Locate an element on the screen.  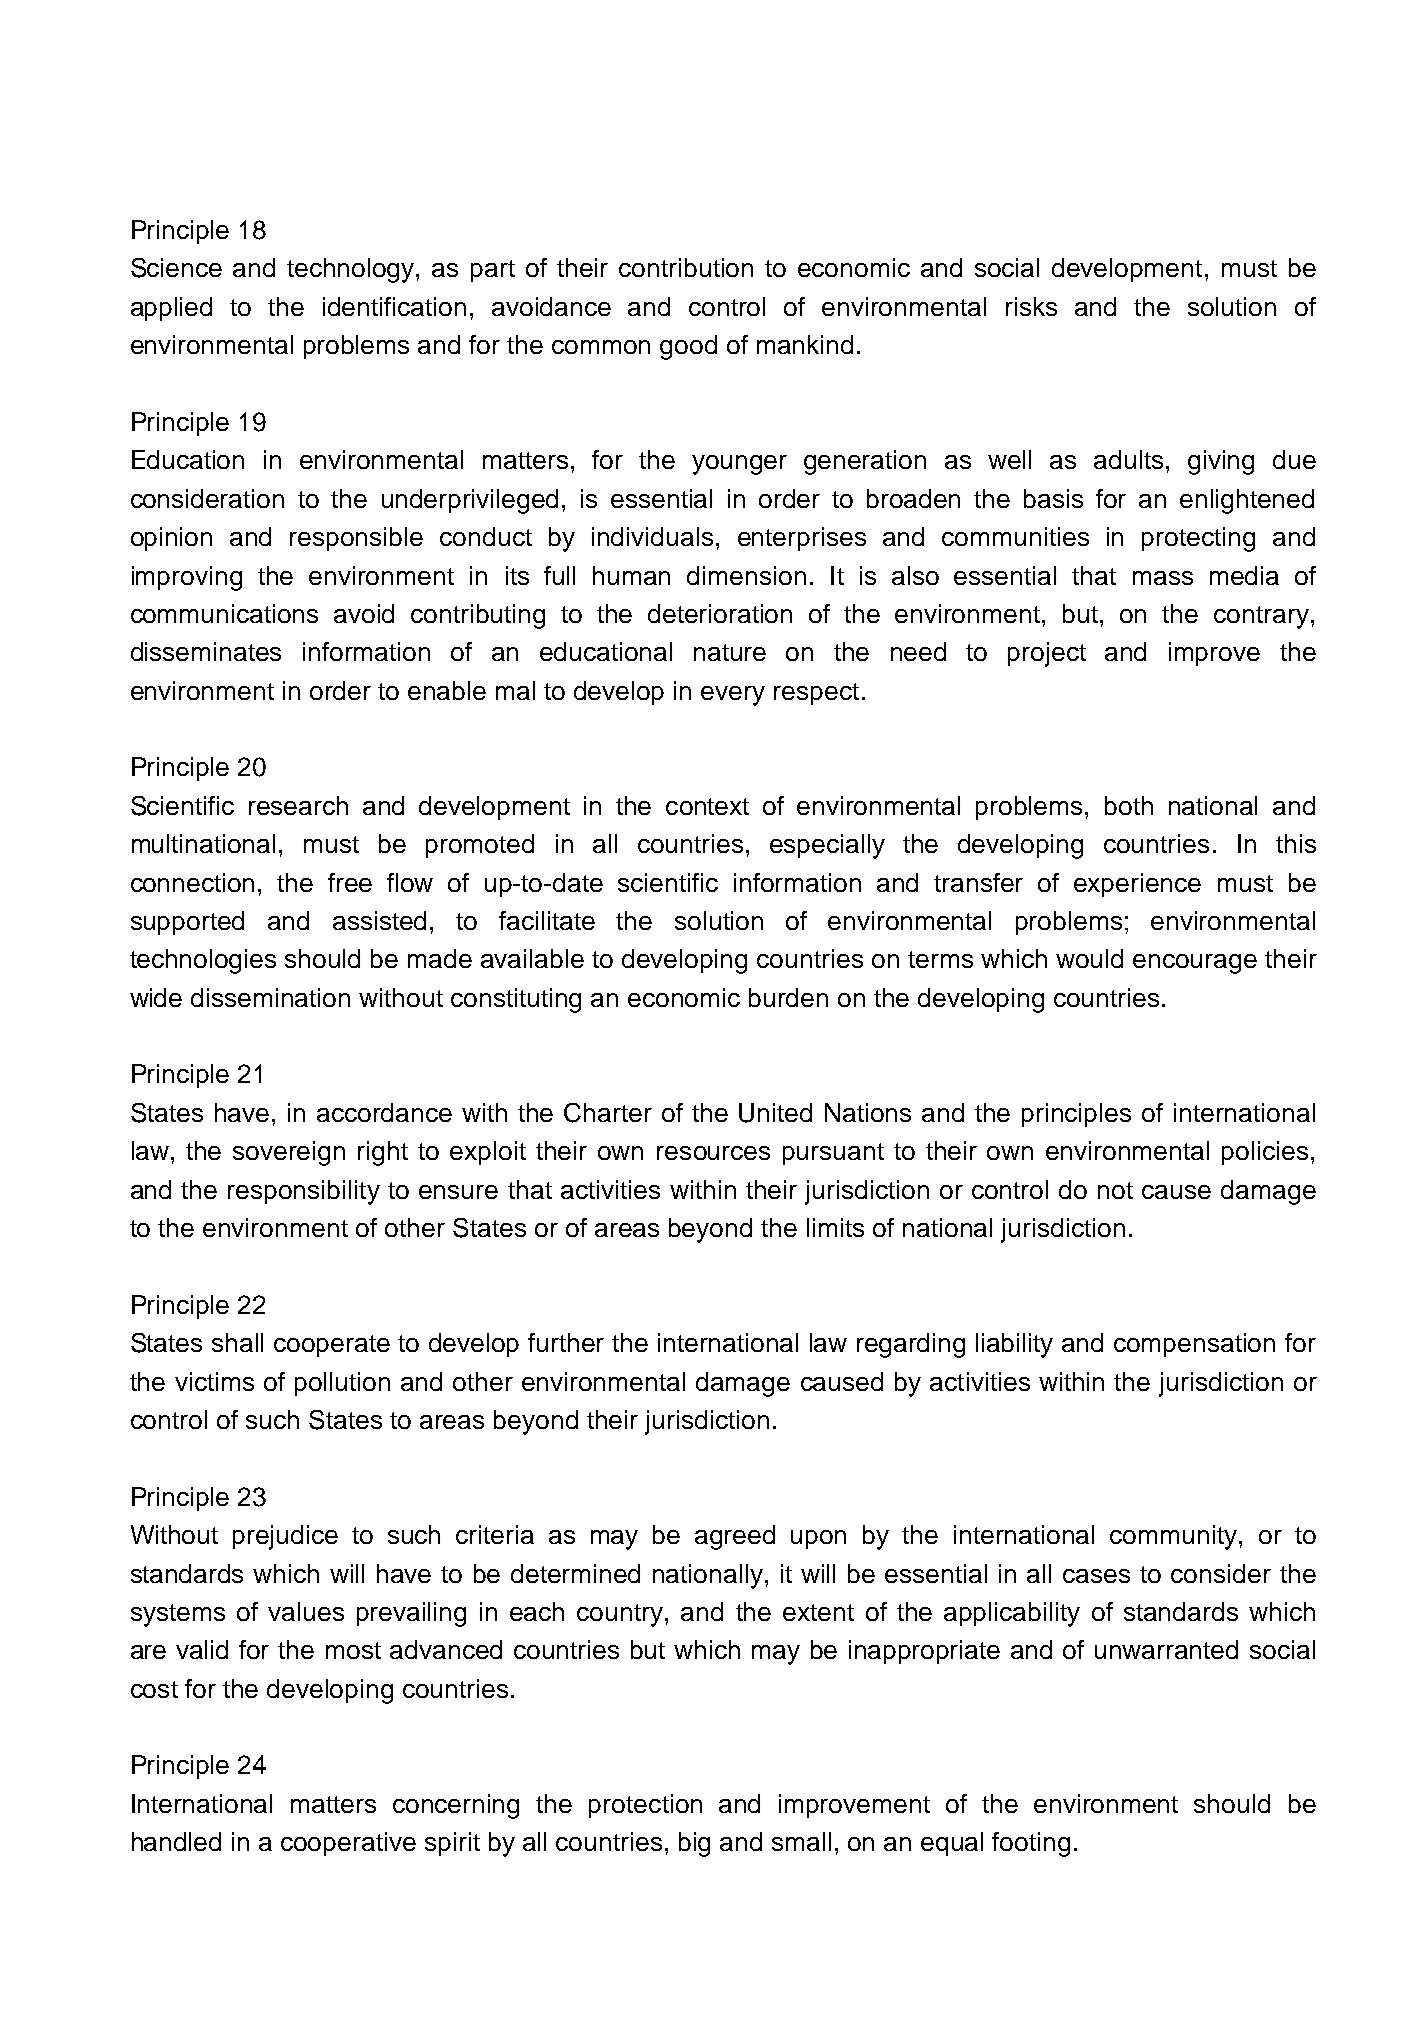
good is located at coordinates (688, 347).
